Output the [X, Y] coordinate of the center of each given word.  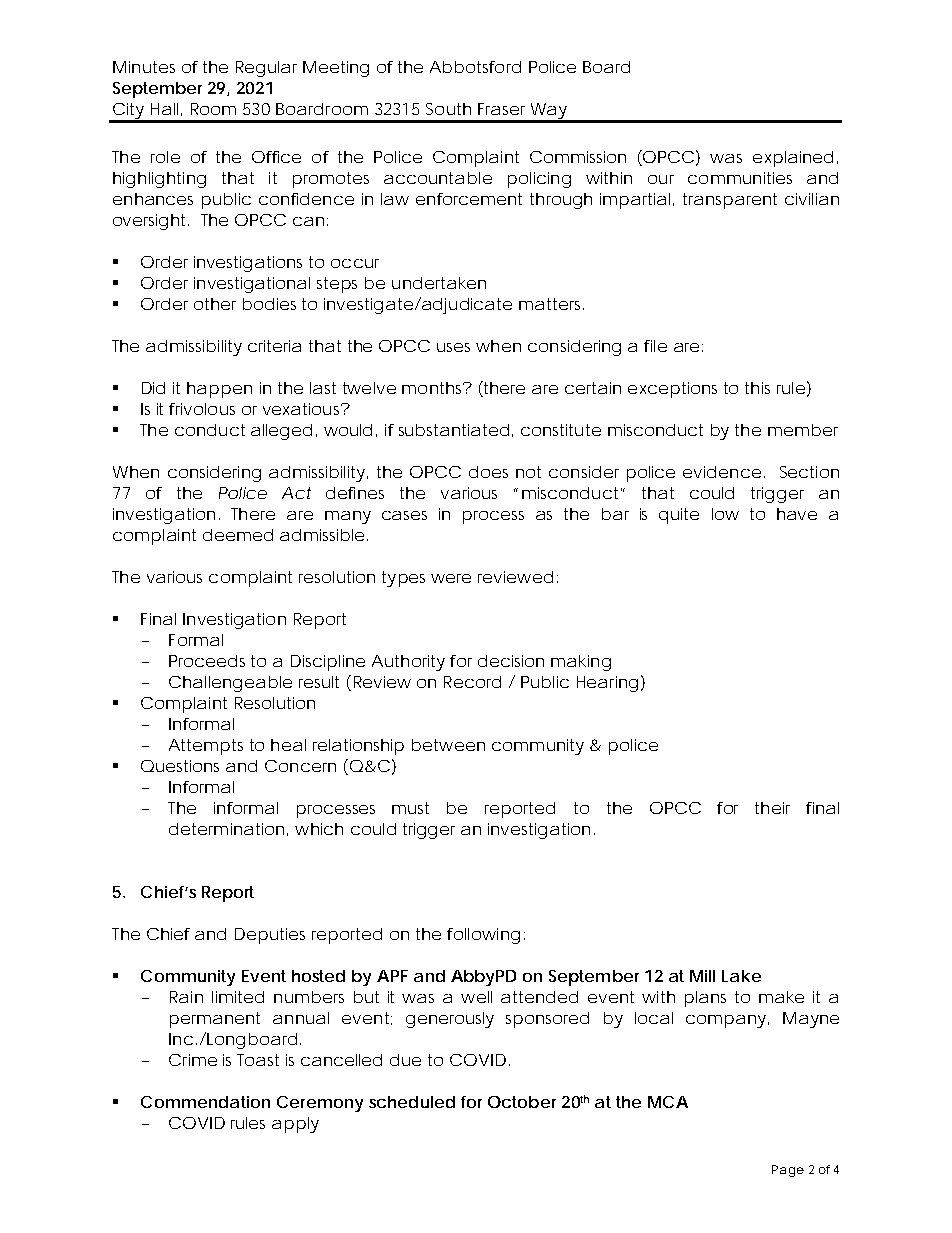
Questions [180, 766]
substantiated [454, 430]
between [448, 745]
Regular [266, 69]
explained [793, 159]
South [448, 109]
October [522, 1102]
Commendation [205, 1102]
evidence [722, 472]
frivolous [202, 409]
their [772, 808]
